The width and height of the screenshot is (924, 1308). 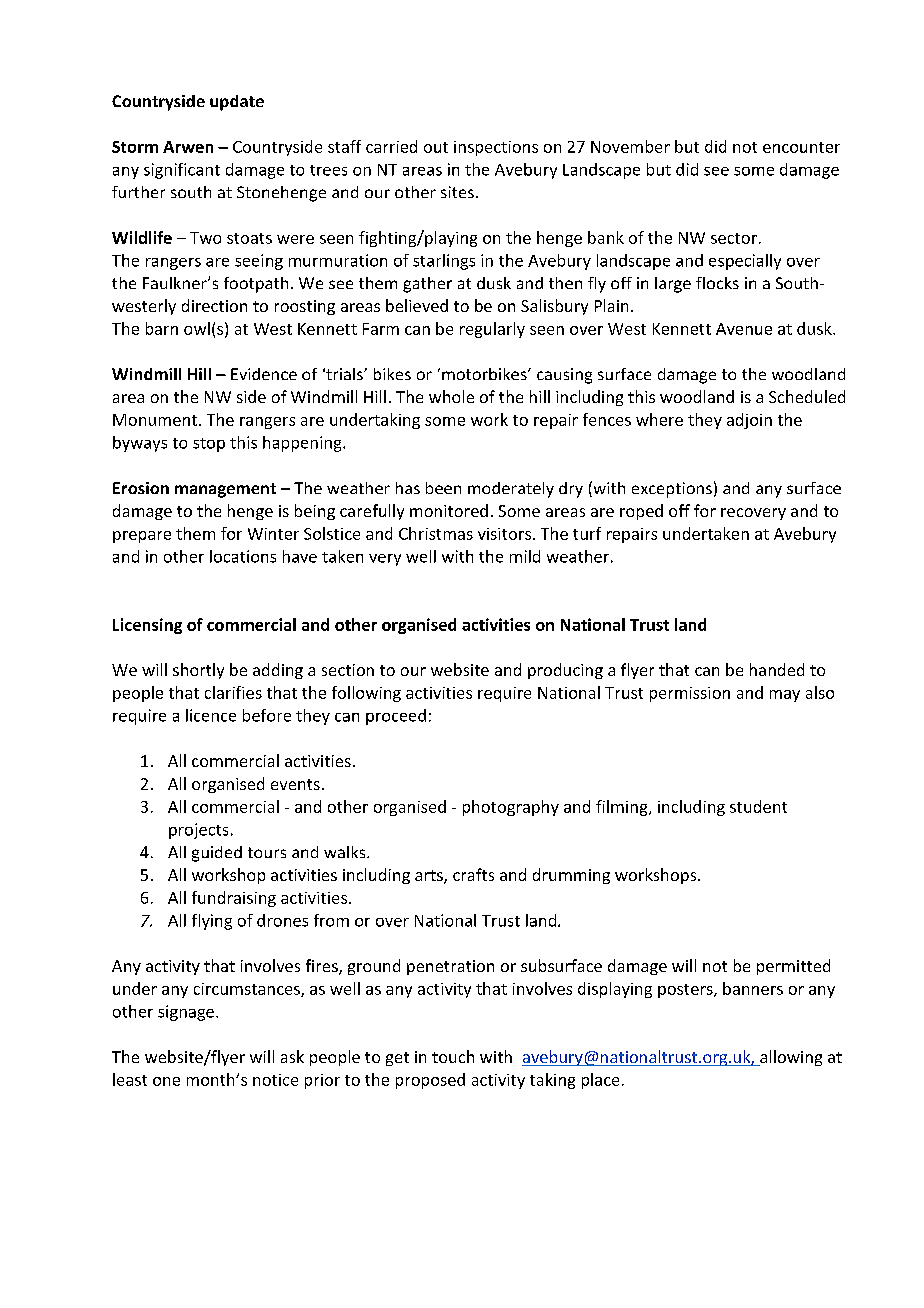 I want to click on whole, so click(x=451, y=396).
